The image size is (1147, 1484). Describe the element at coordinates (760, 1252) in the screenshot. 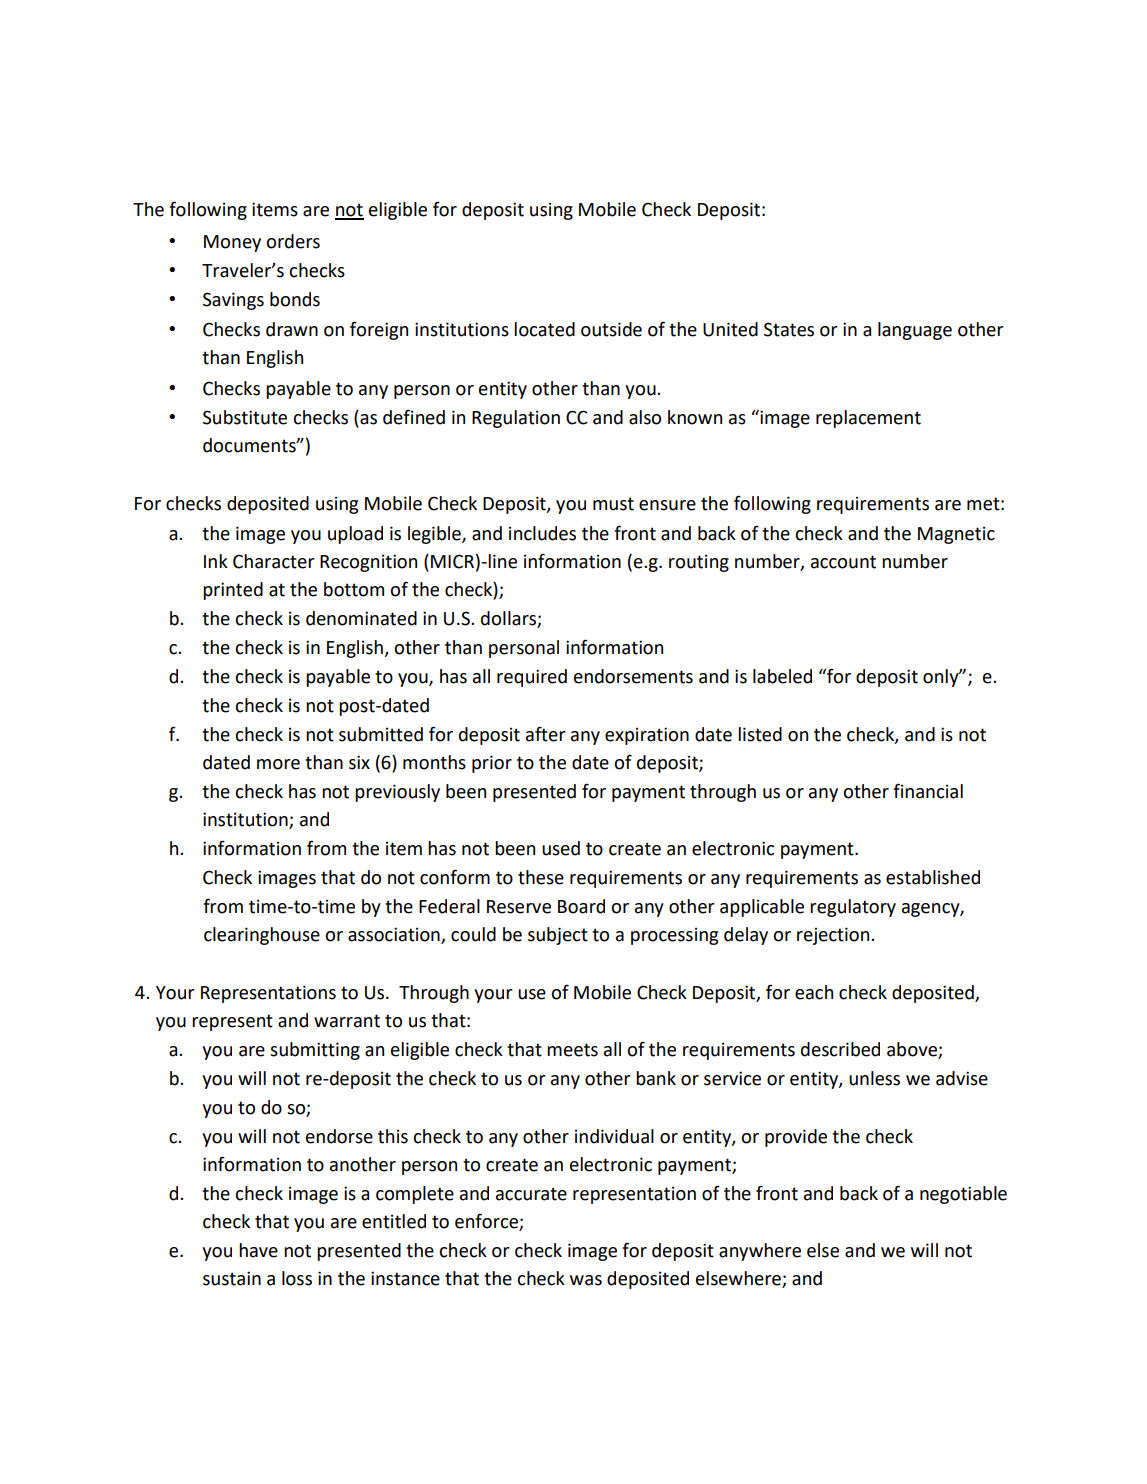

I see `anywhere` at that location.
